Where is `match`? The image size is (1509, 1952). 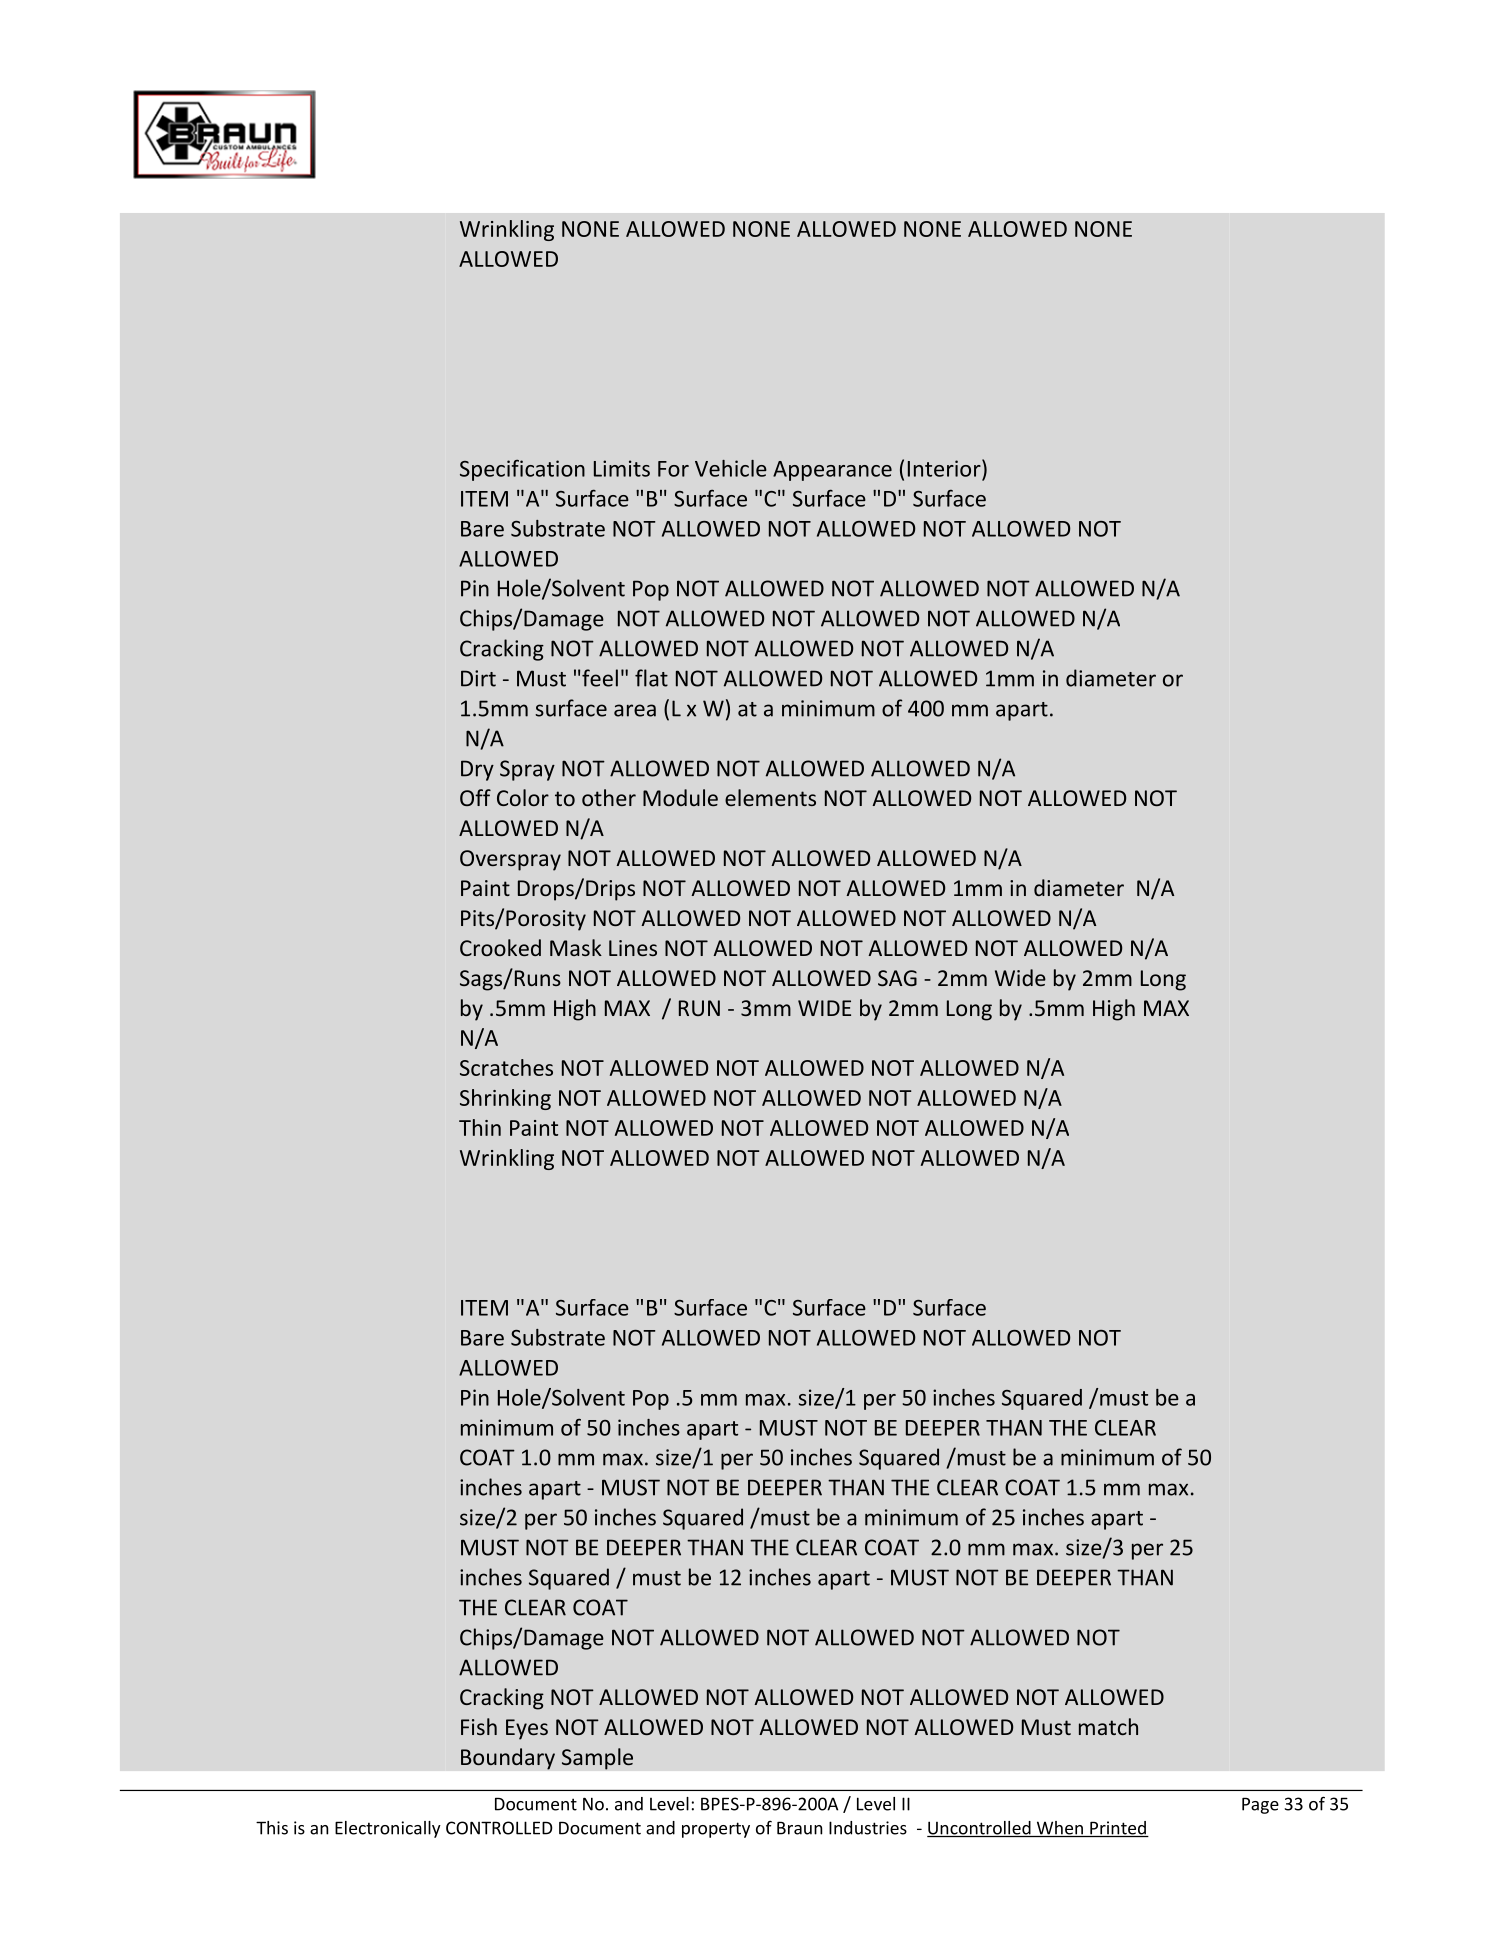 match is located at coordinates (1108, 1726).
